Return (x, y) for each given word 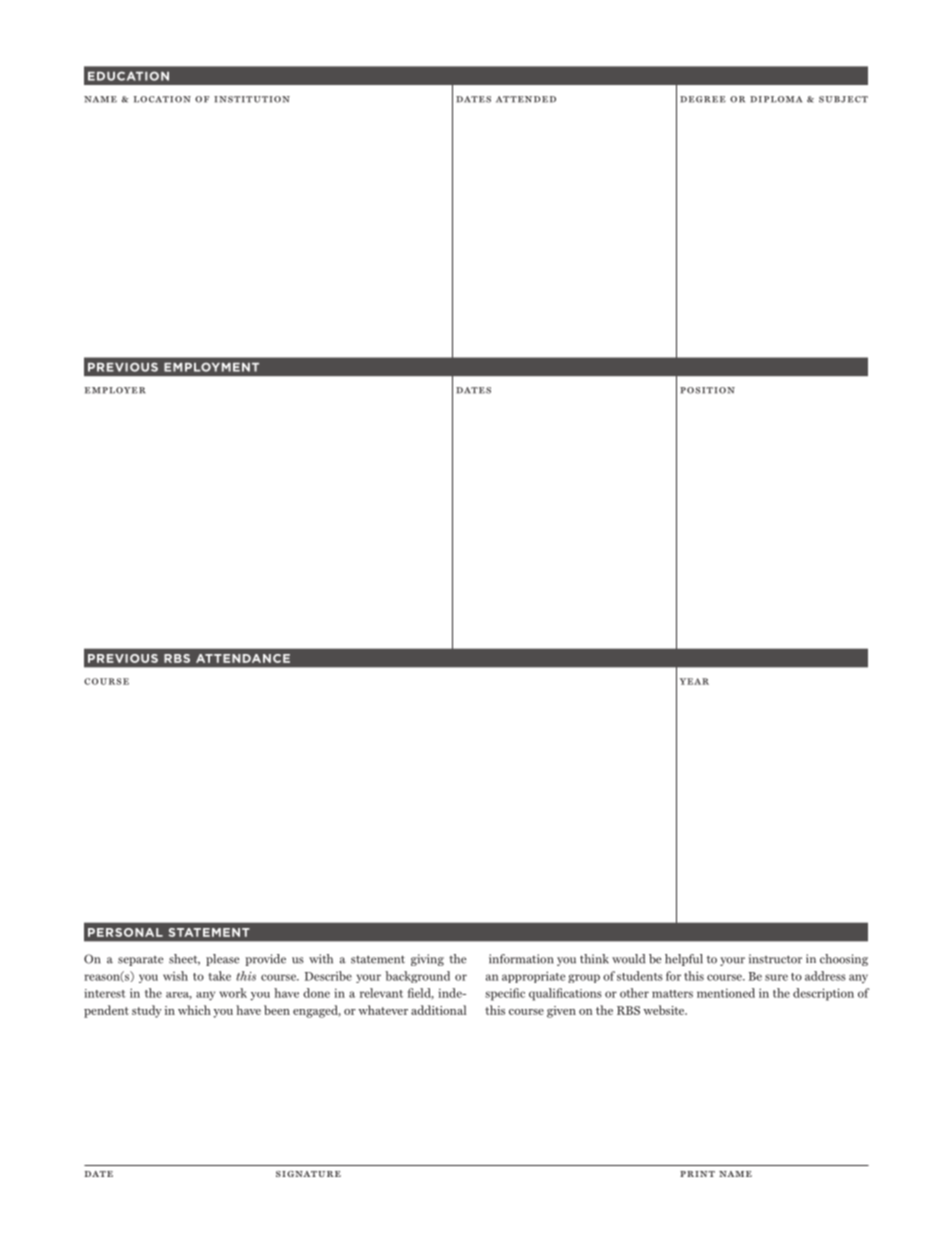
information (521, 959)
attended (526, 99)
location (162, 99)
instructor (775, 959)
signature (308, 1174)
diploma (776, 99)
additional (438, 1010)
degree (703, 99)
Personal (125, 932)
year (694, 681)
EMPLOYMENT (211, 367)
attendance (243, 658)
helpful (684, 960)
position (707, 390)
